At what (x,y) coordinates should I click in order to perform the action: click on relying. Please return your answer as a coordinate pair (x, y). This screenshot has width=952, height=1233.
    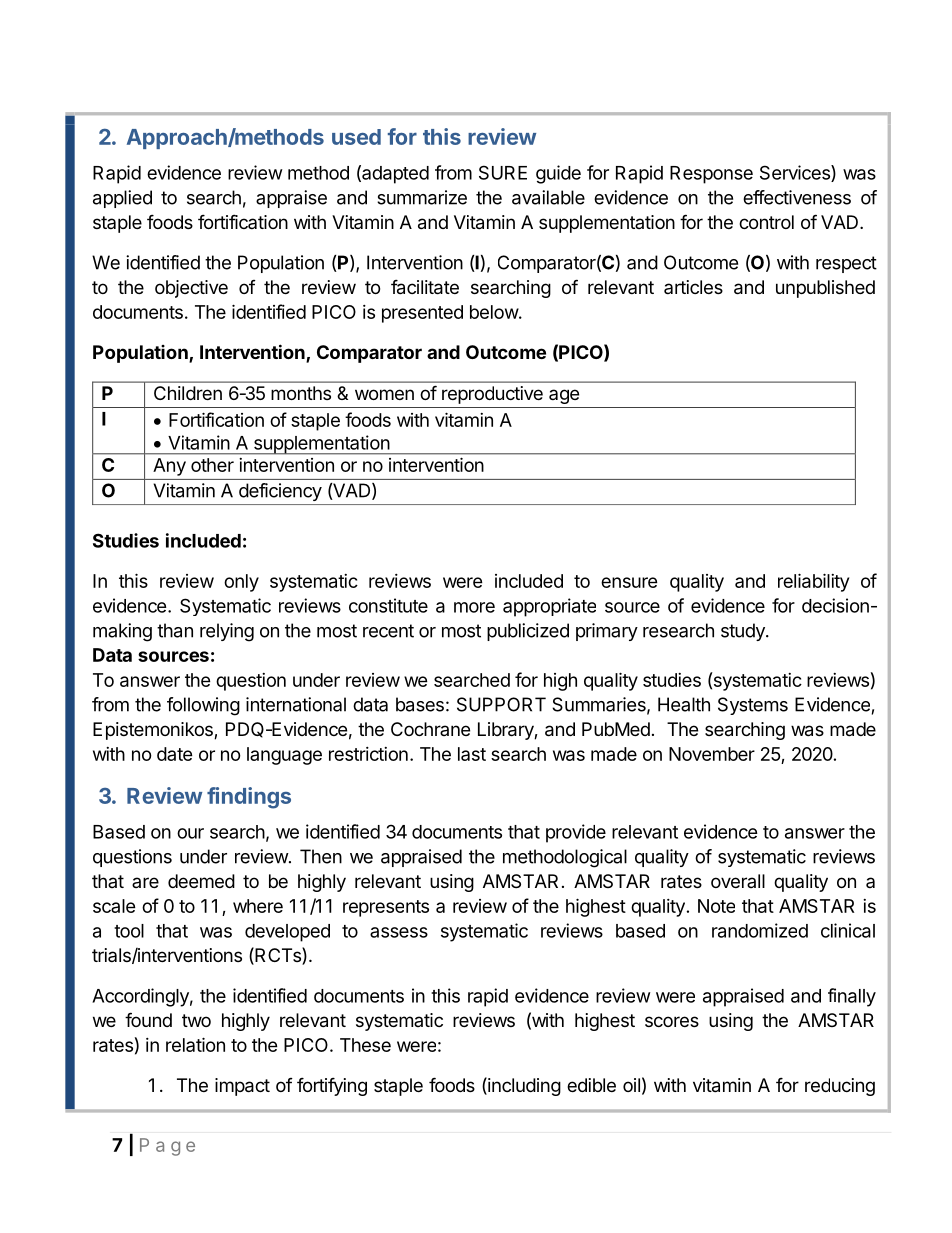
    Looking at the image, I should click on (227, 632).
